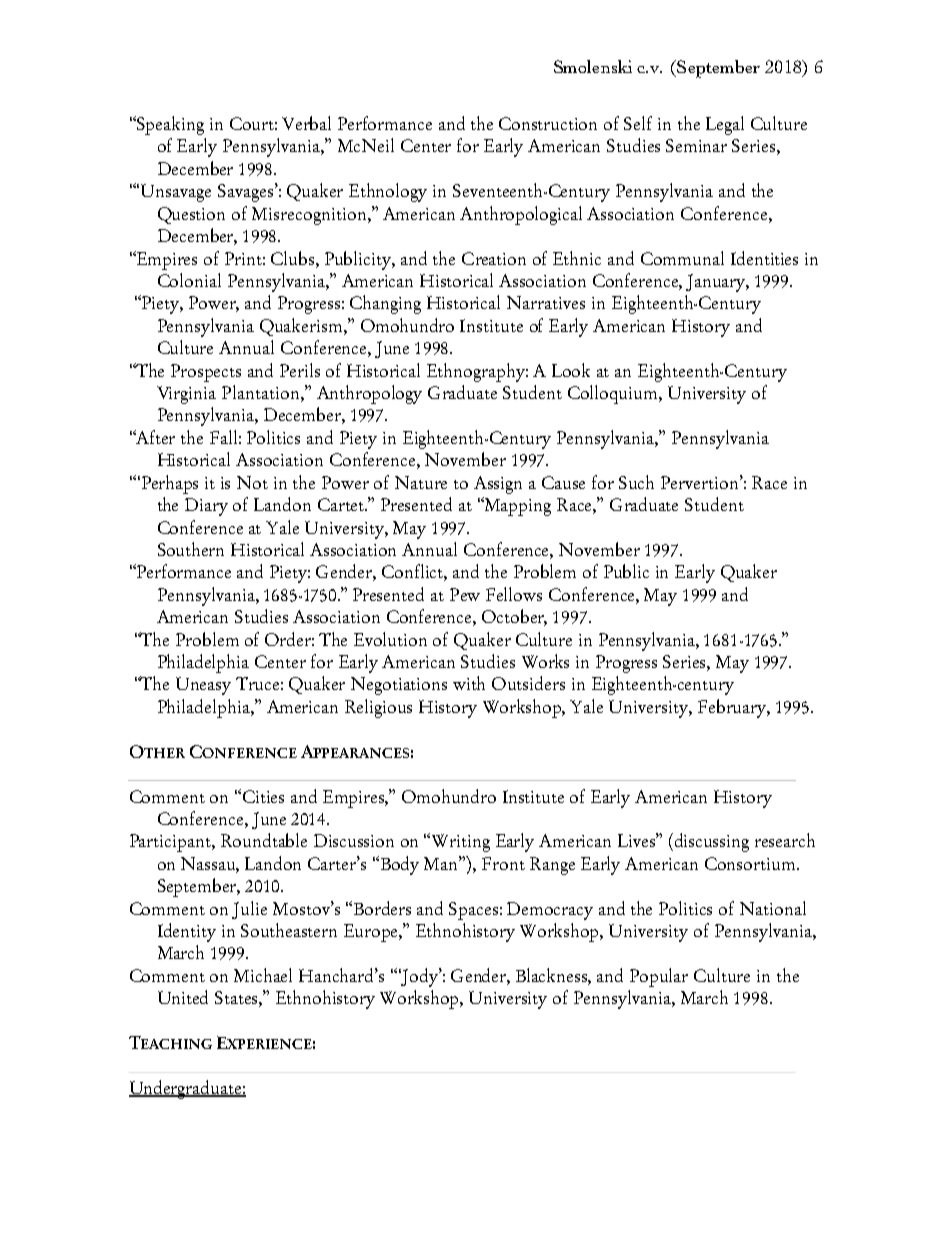 The image size is (952, 1233). Describe the element at coordinates (263, 975) in the screenshot. I see `Michael` at that location.
